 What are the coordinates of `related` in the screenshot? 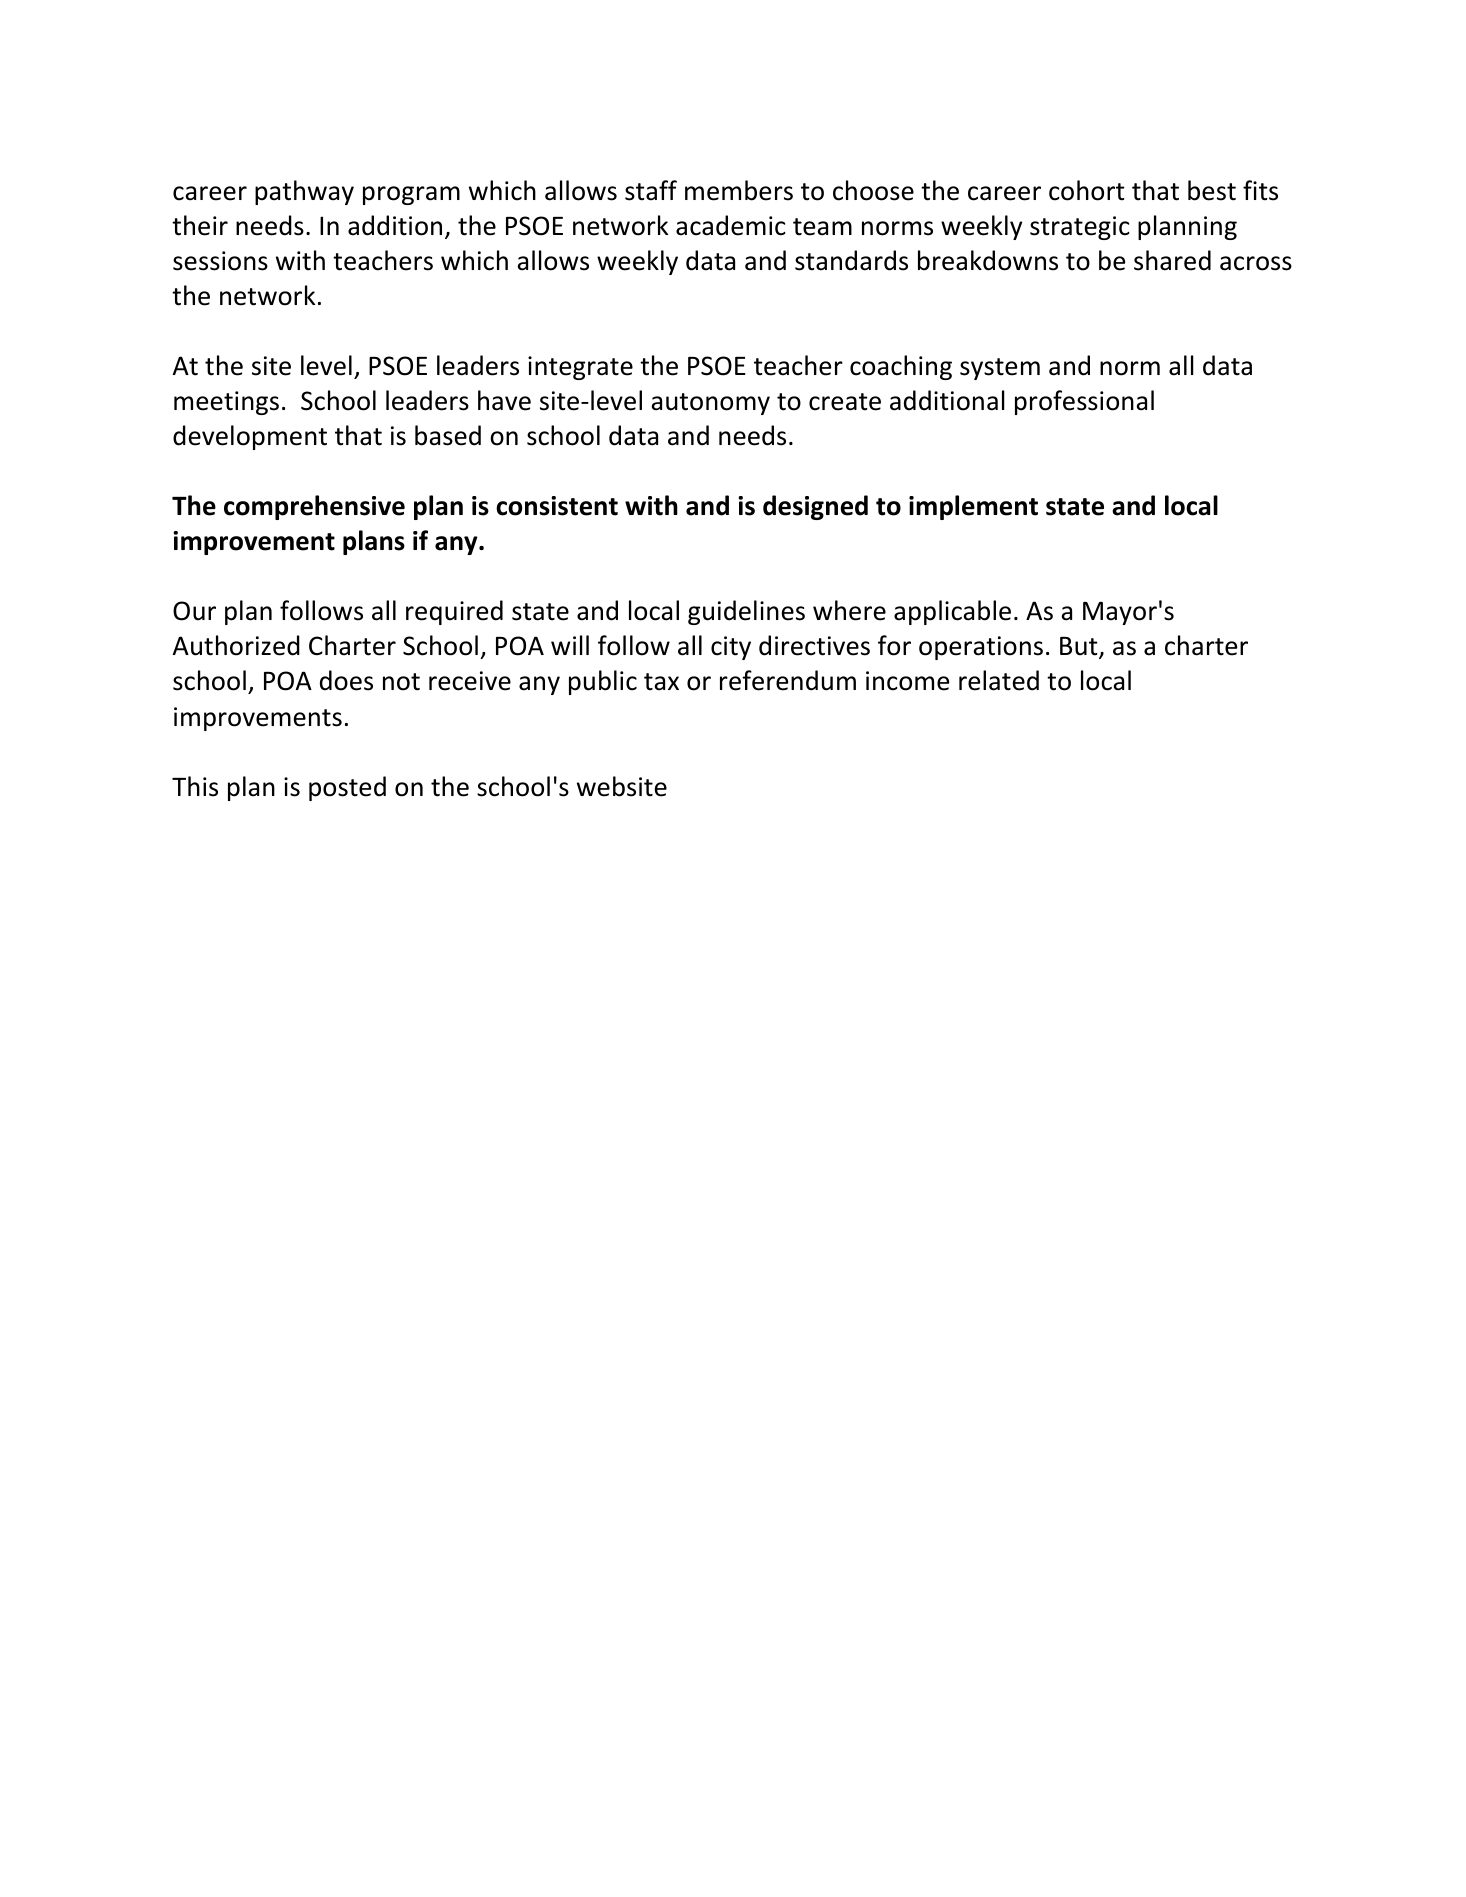 It's located at (999, 680).
